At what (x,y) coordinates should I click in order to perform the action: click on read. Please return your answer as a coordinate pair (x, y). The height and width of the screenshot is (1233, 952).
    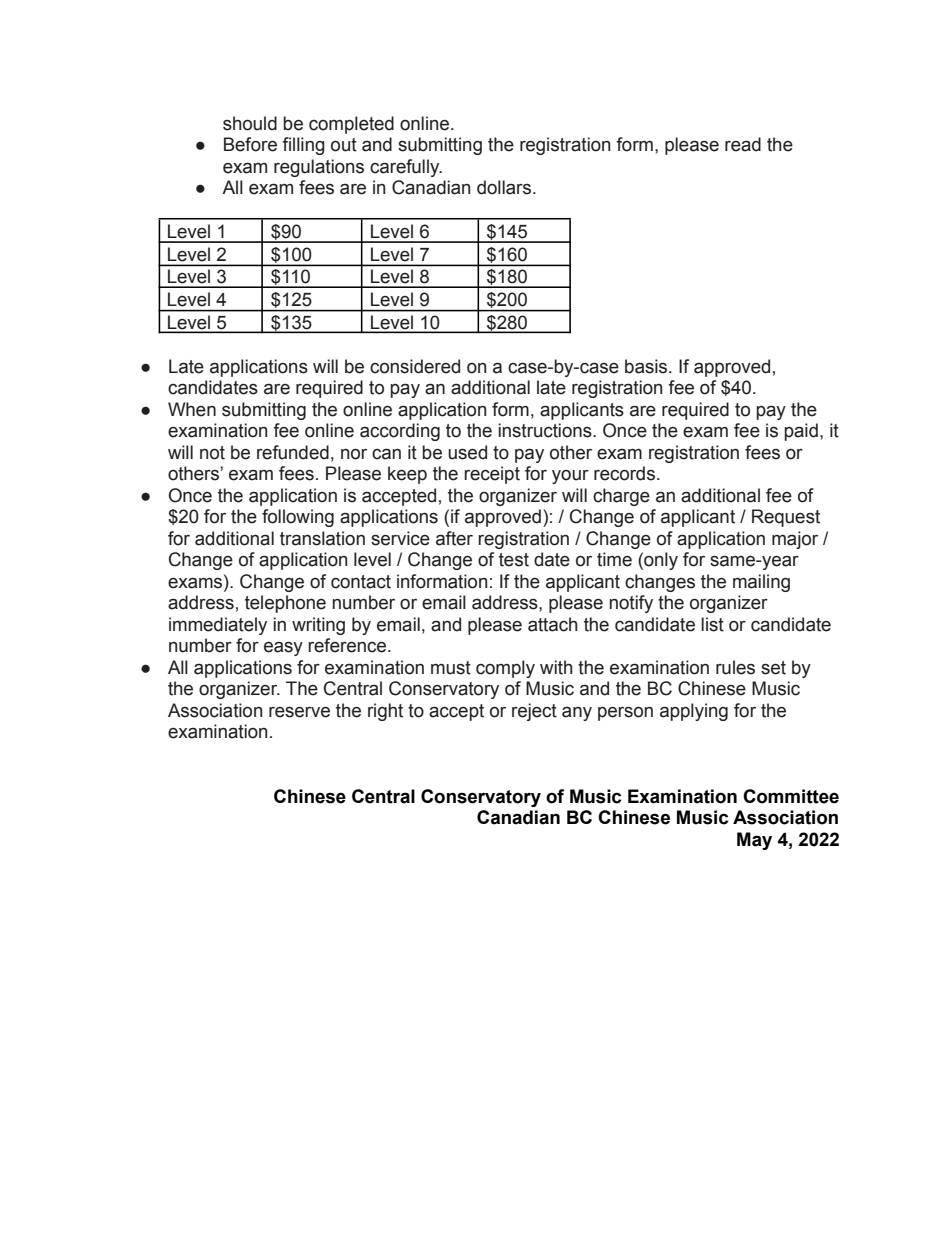
    Looking at the image, I should click on (743, 144).
